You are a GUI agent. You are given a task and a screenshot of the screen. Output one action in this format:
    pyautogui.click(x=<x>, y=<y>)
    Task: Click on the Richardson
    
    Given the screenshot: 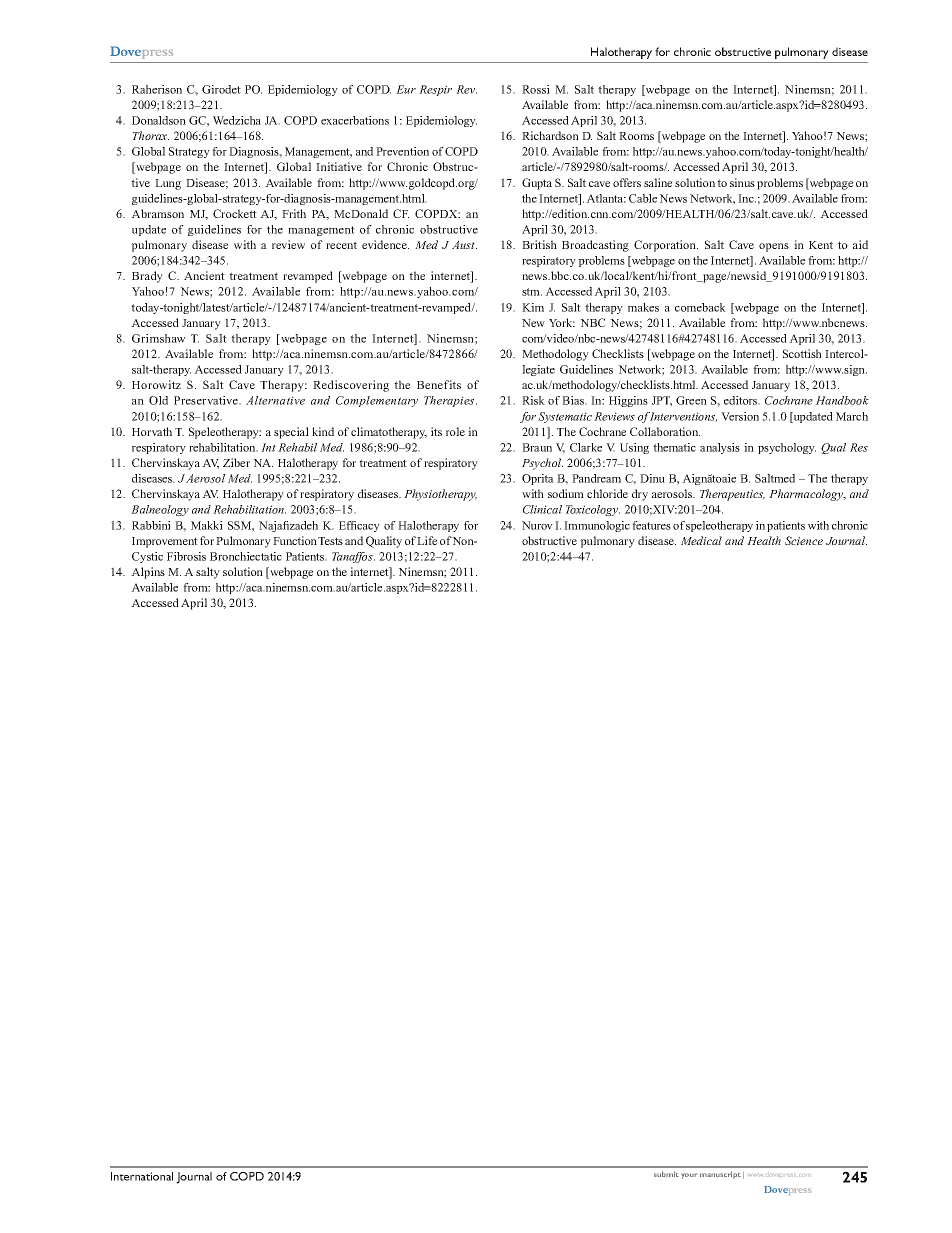 What is the action you would take?
    pyautogui.click(x=550, y=135)
